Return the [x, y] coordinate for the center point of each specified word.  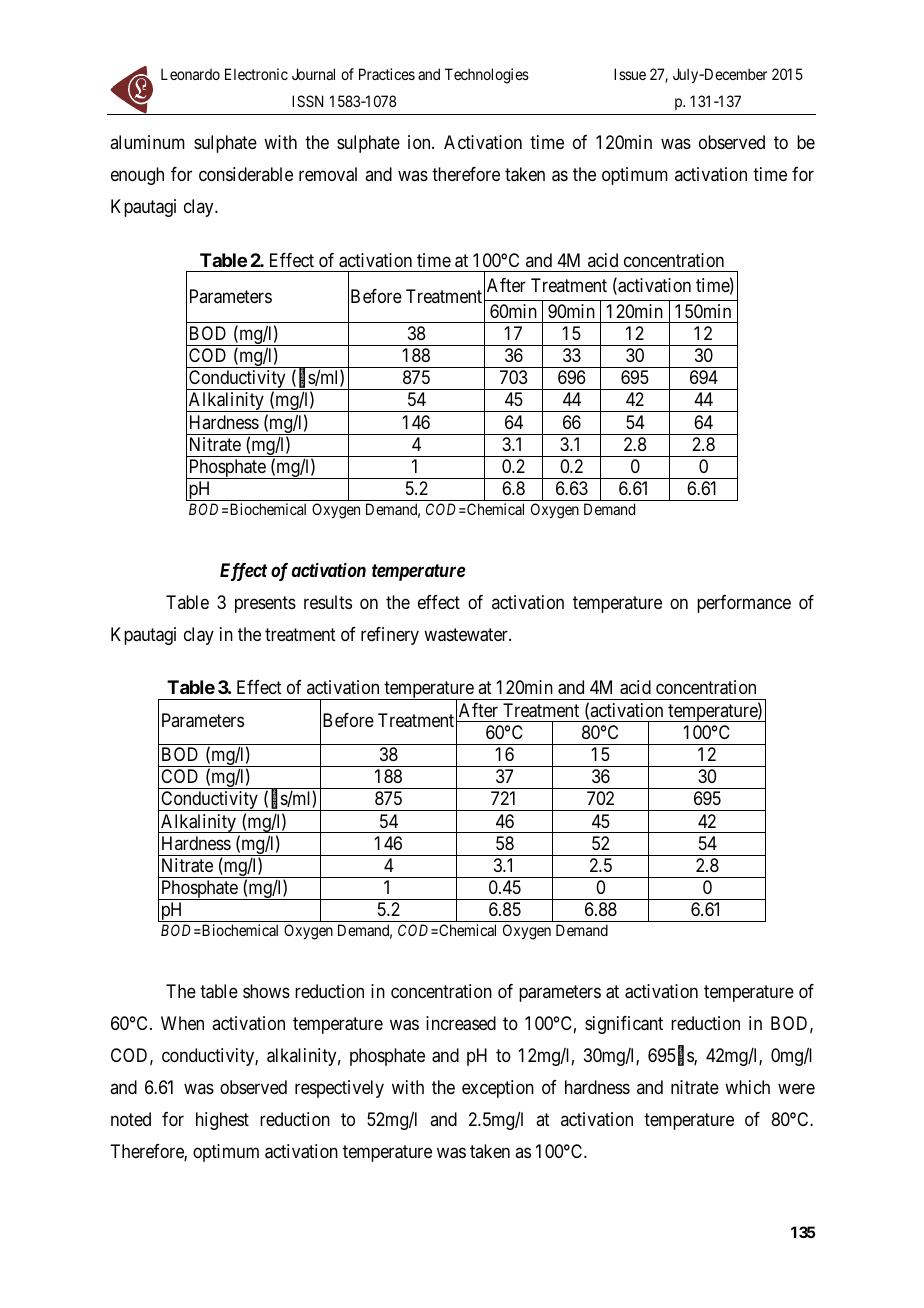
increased [461, 1023]
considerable [246, 174]
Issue [630, 74]
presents [265, 604]
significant [624, 1025]
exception [498, 1089]
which [747, 1087]
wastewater [467, 635]
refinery [390, 636]
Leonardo [190, 74]
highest [222, 1121]
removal [328, 174]
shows [266, 991]
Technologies [487, 76]
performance [744, 604]
